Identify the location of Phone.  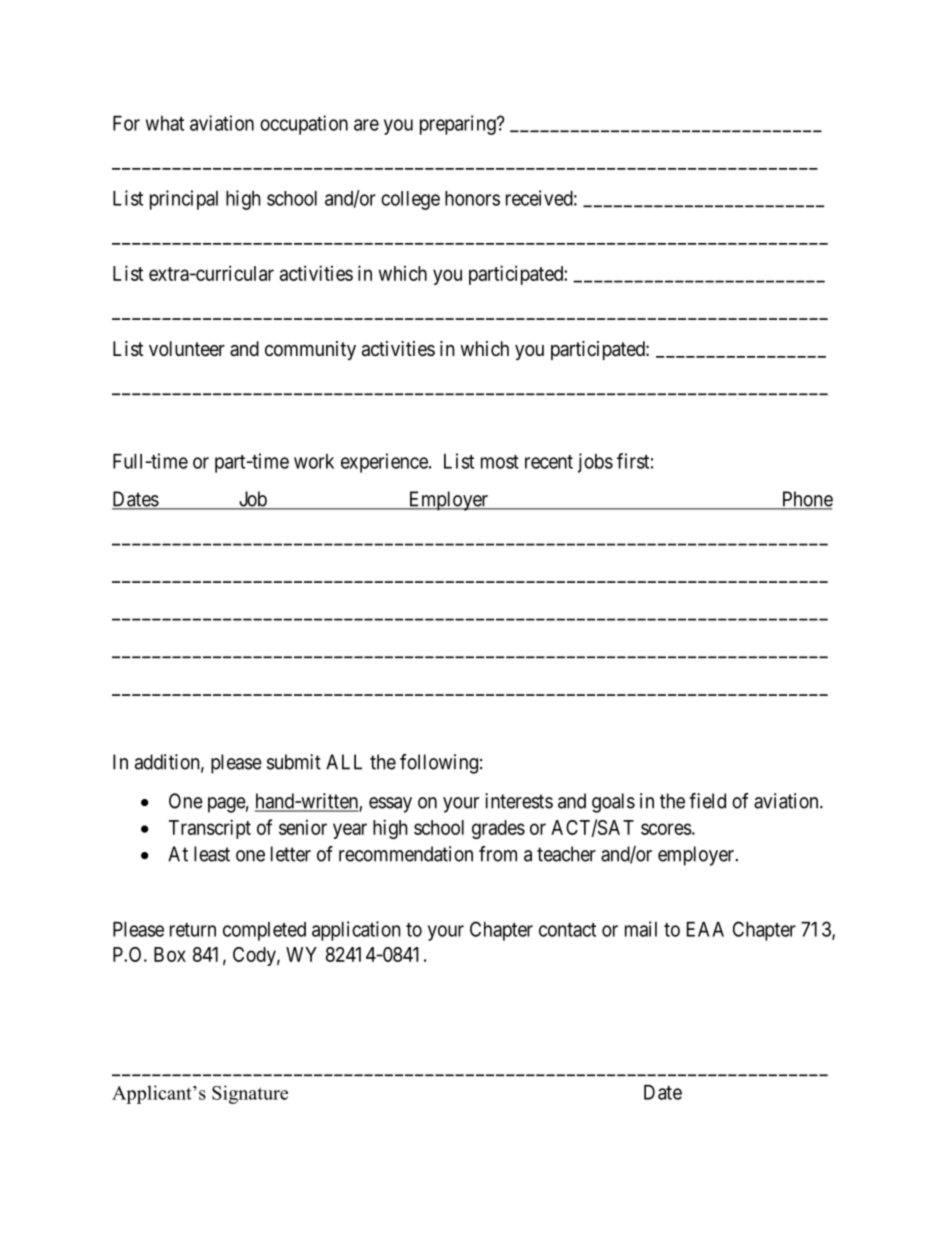
(806, 500).
